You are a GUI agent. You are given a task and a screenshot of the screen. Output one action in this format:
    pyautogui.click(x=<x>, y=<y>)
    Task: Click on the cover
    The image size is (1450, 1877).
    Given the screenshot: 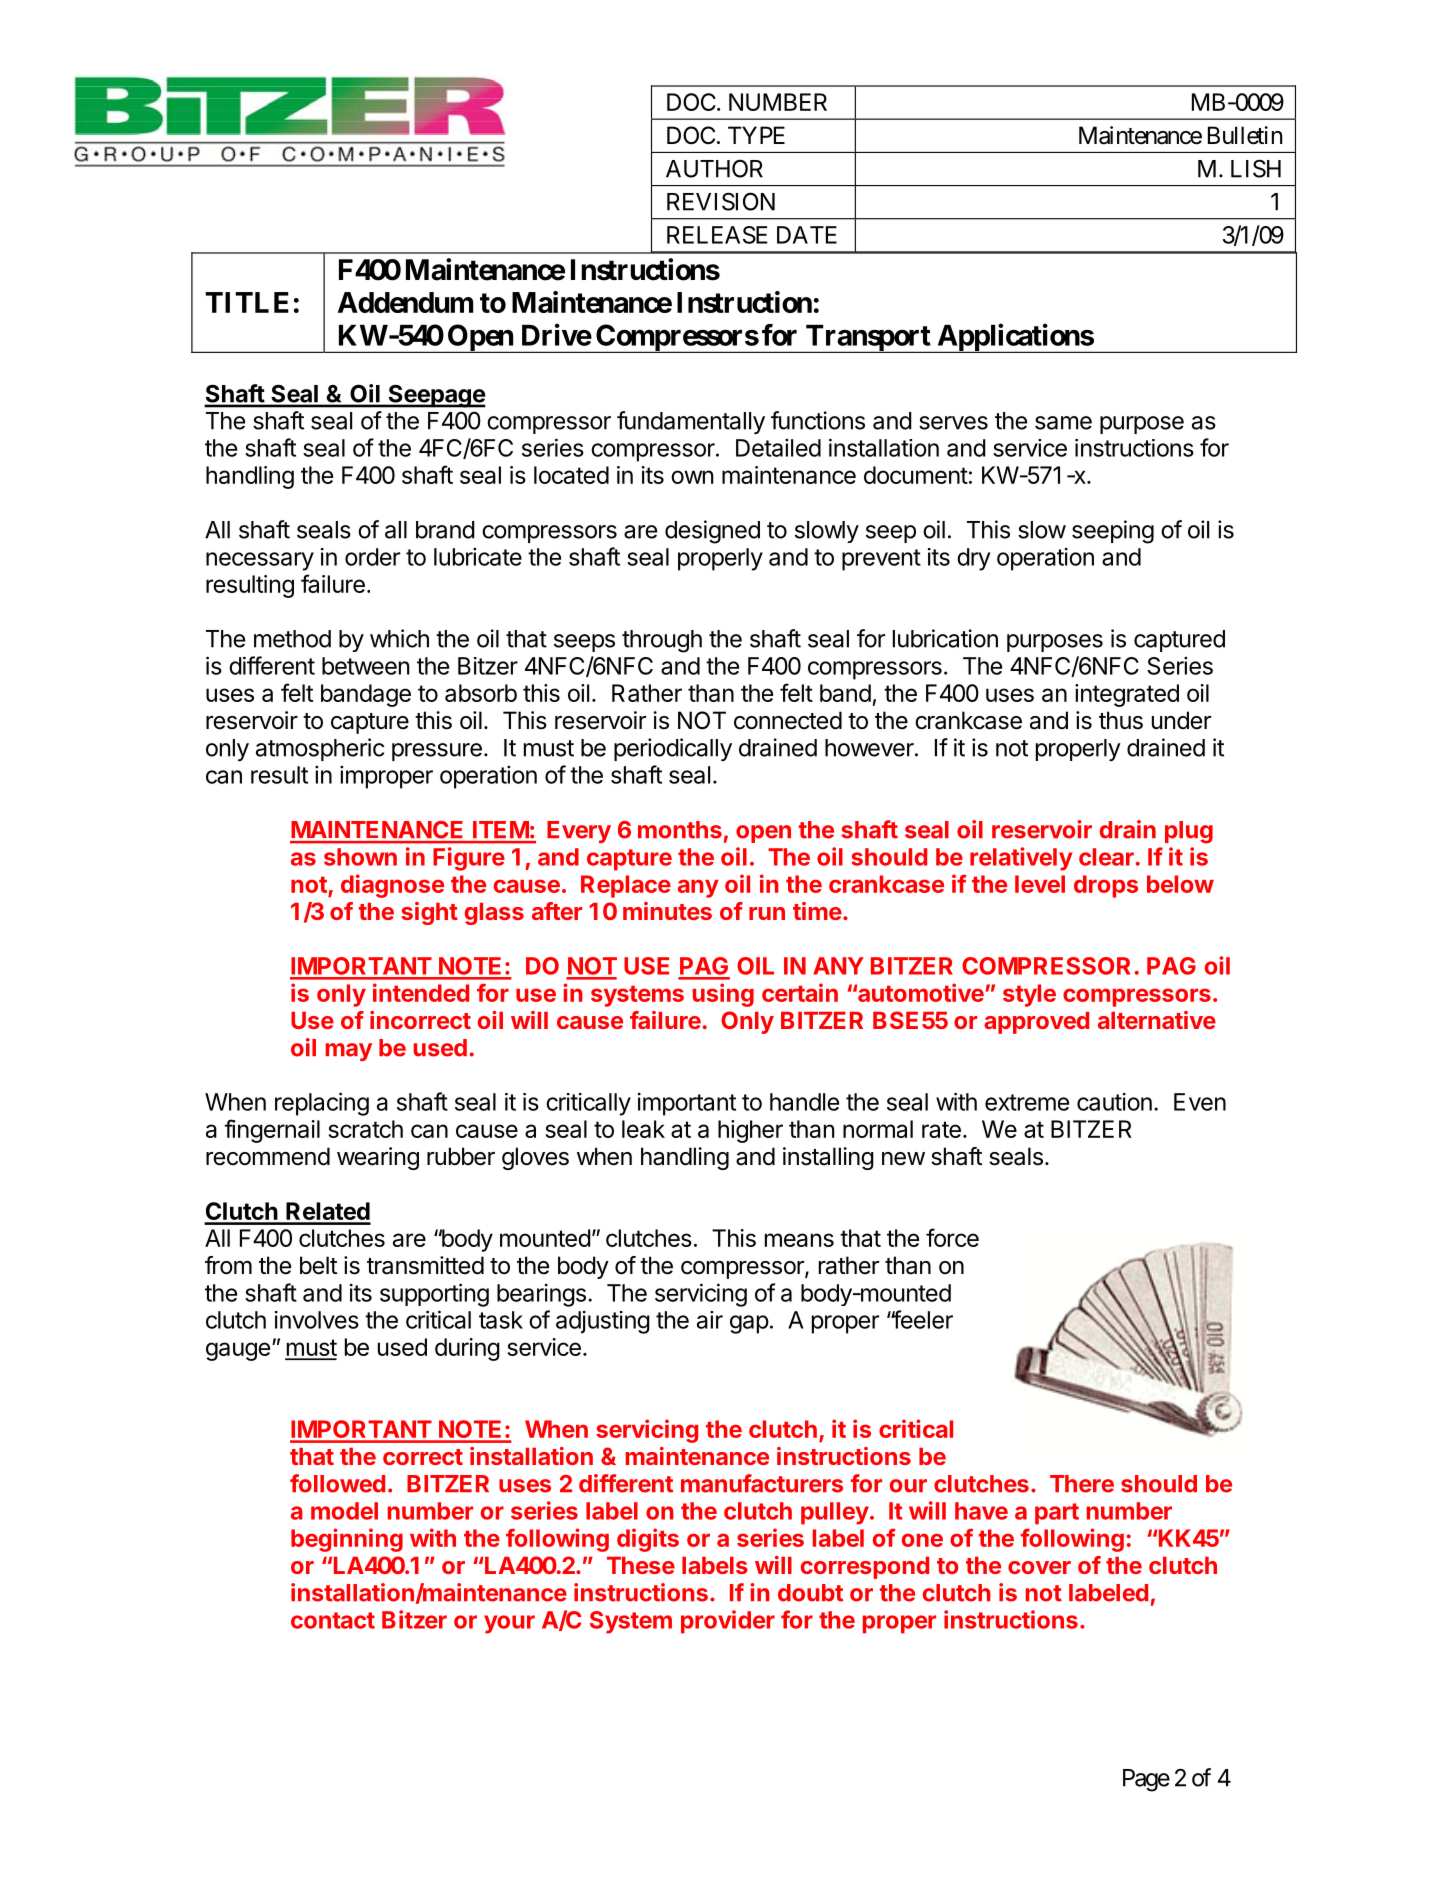 What is the action you would take?
    pyautogui.click(x=1039, y=1567)
